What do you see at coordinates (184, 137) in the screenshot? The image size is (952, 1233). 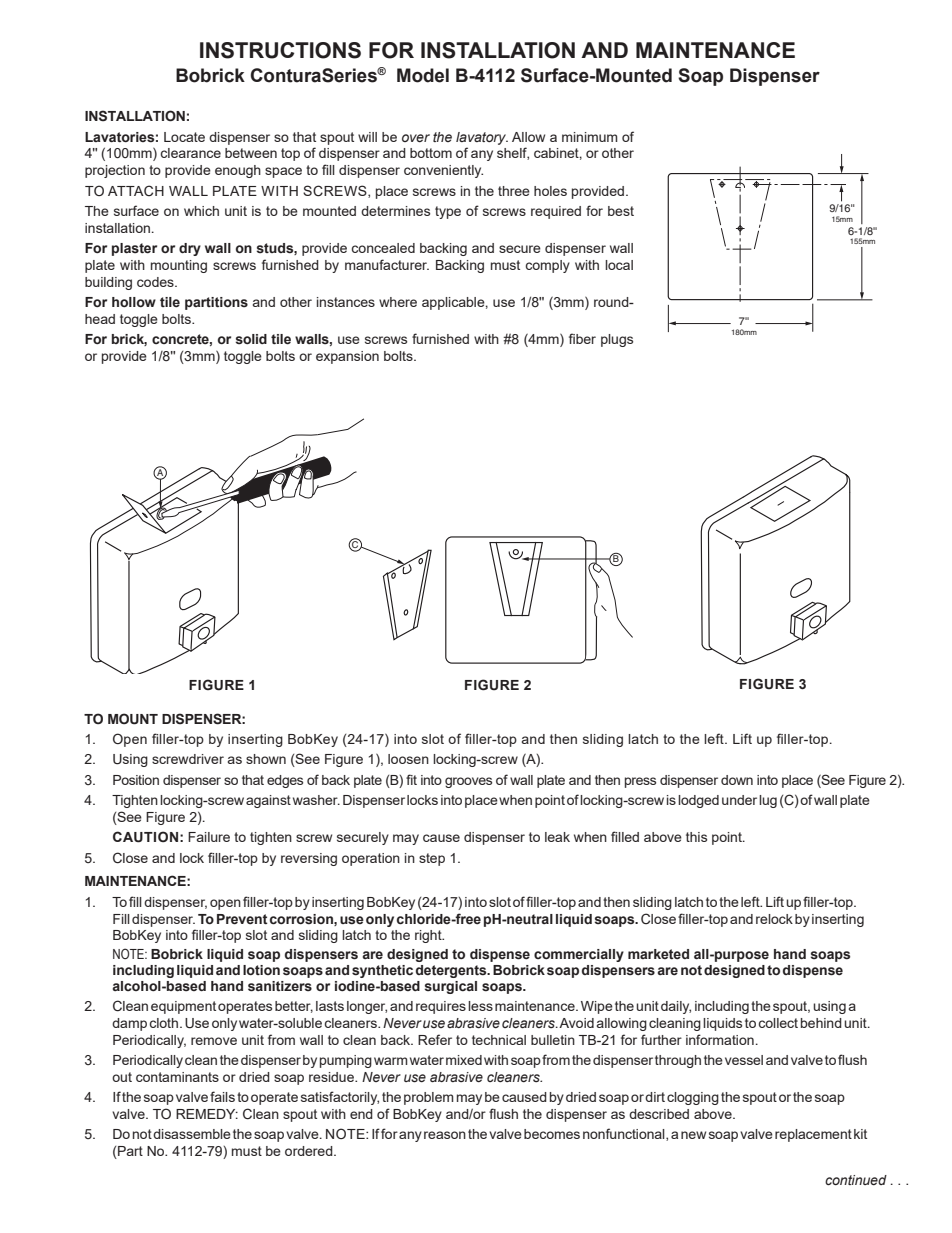 I see `Locate` at bounding box center [184, 137].
